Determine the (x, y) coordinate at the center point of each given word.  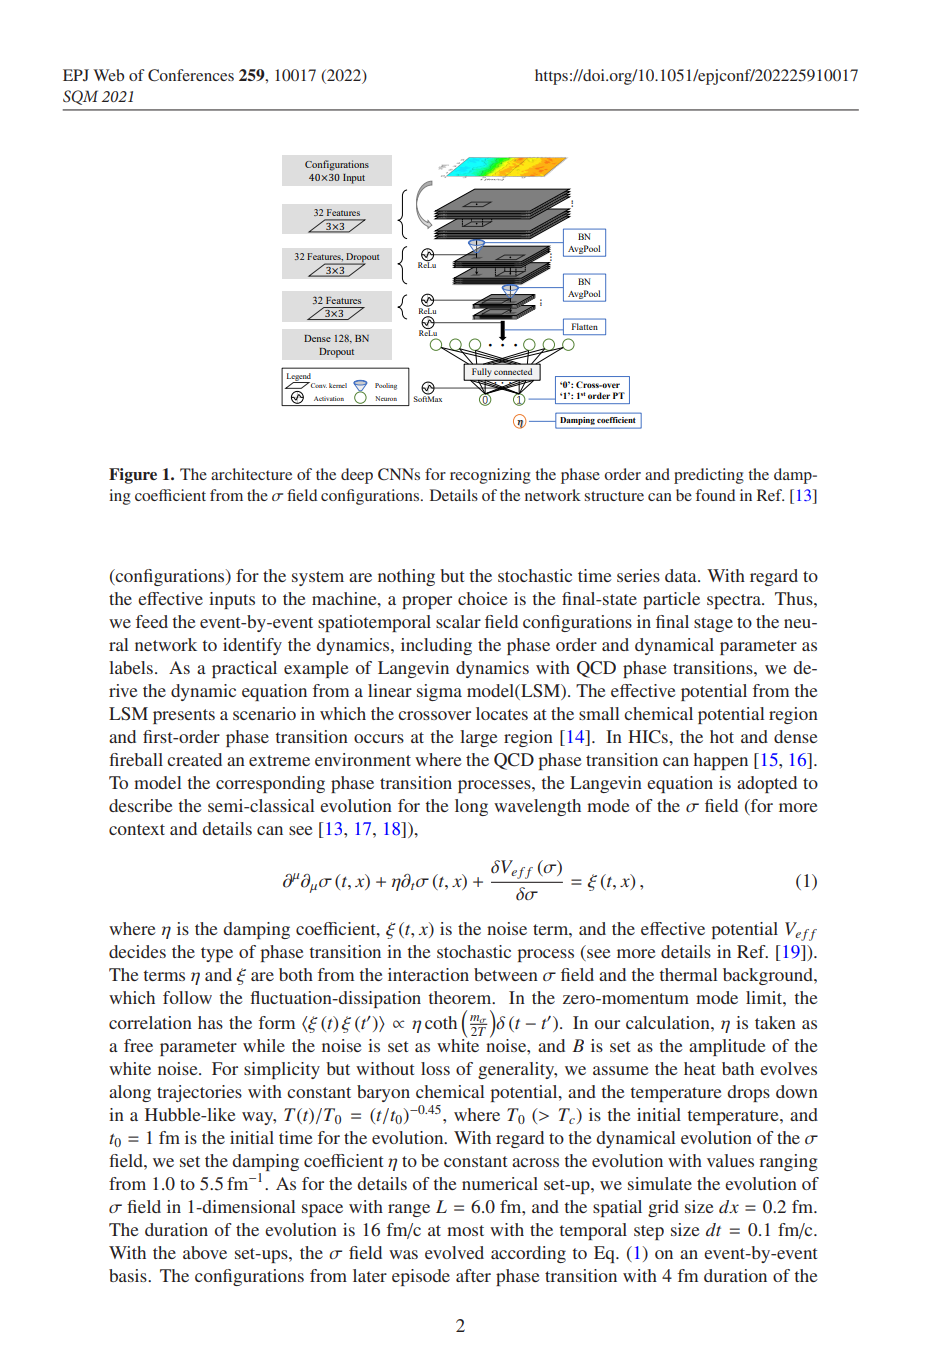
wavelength (537, 807)
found (715, 495)
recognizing (490, 476)
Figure (133, 476)
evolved (454, 1252)
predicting (709, 476)
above (205, 1252)
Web (108, 75)
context (137, 829)
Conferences (191, 75)
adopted (767, 784)
